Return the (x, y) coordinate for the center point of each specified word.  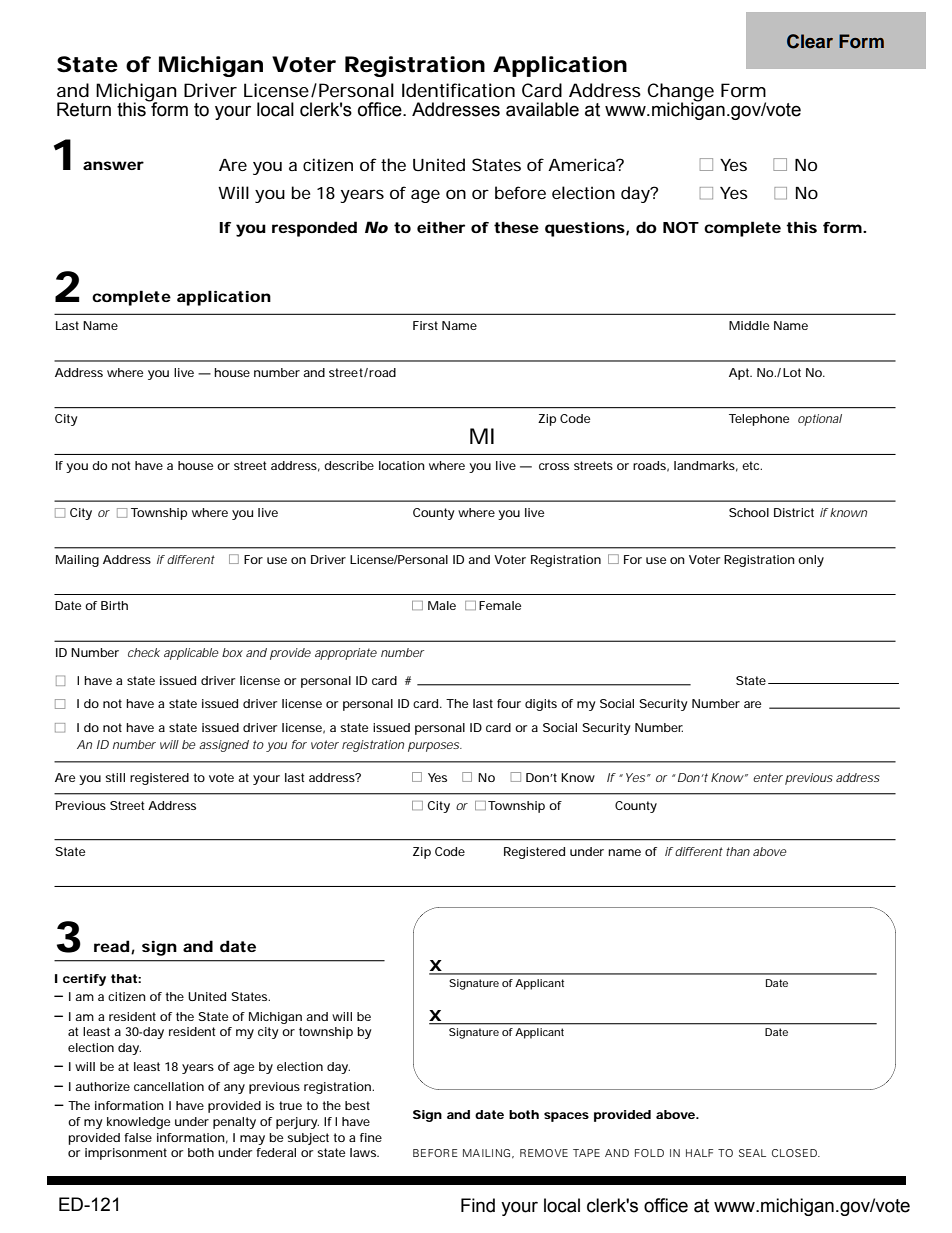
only (811, 561)
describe (349, 465)
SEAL (752, 1153)
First (425, 325)
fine (371, 1137)
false (138, 1137)
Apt (740, 374)
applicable (191, 654)
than (738, 851)
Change (680, 93)
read (111, 946)
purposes (434, 747)
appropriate (346, 654)
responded (314, 229)
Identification (458, 90)
